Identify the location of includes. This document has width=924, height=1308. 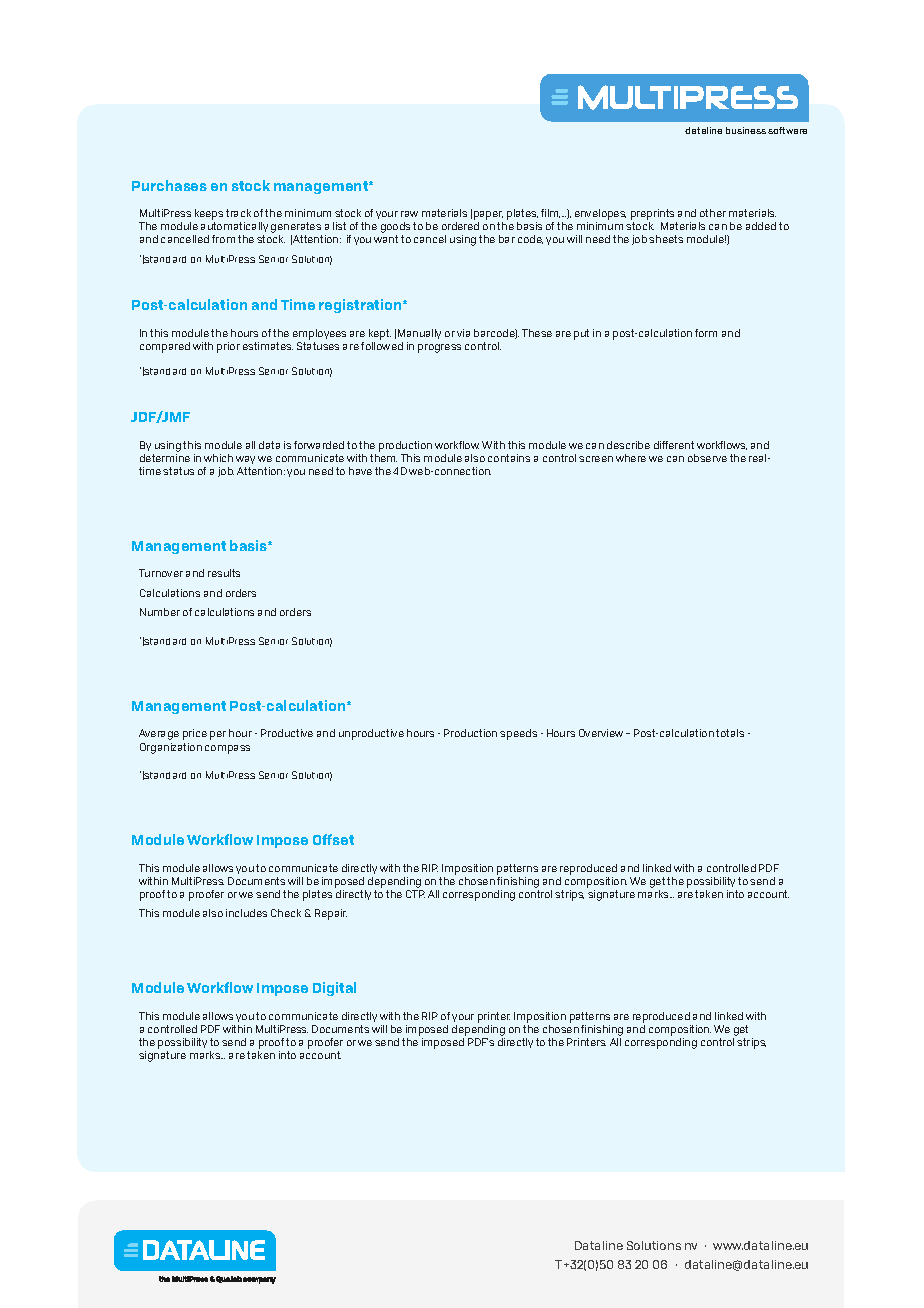
(246, 913).
